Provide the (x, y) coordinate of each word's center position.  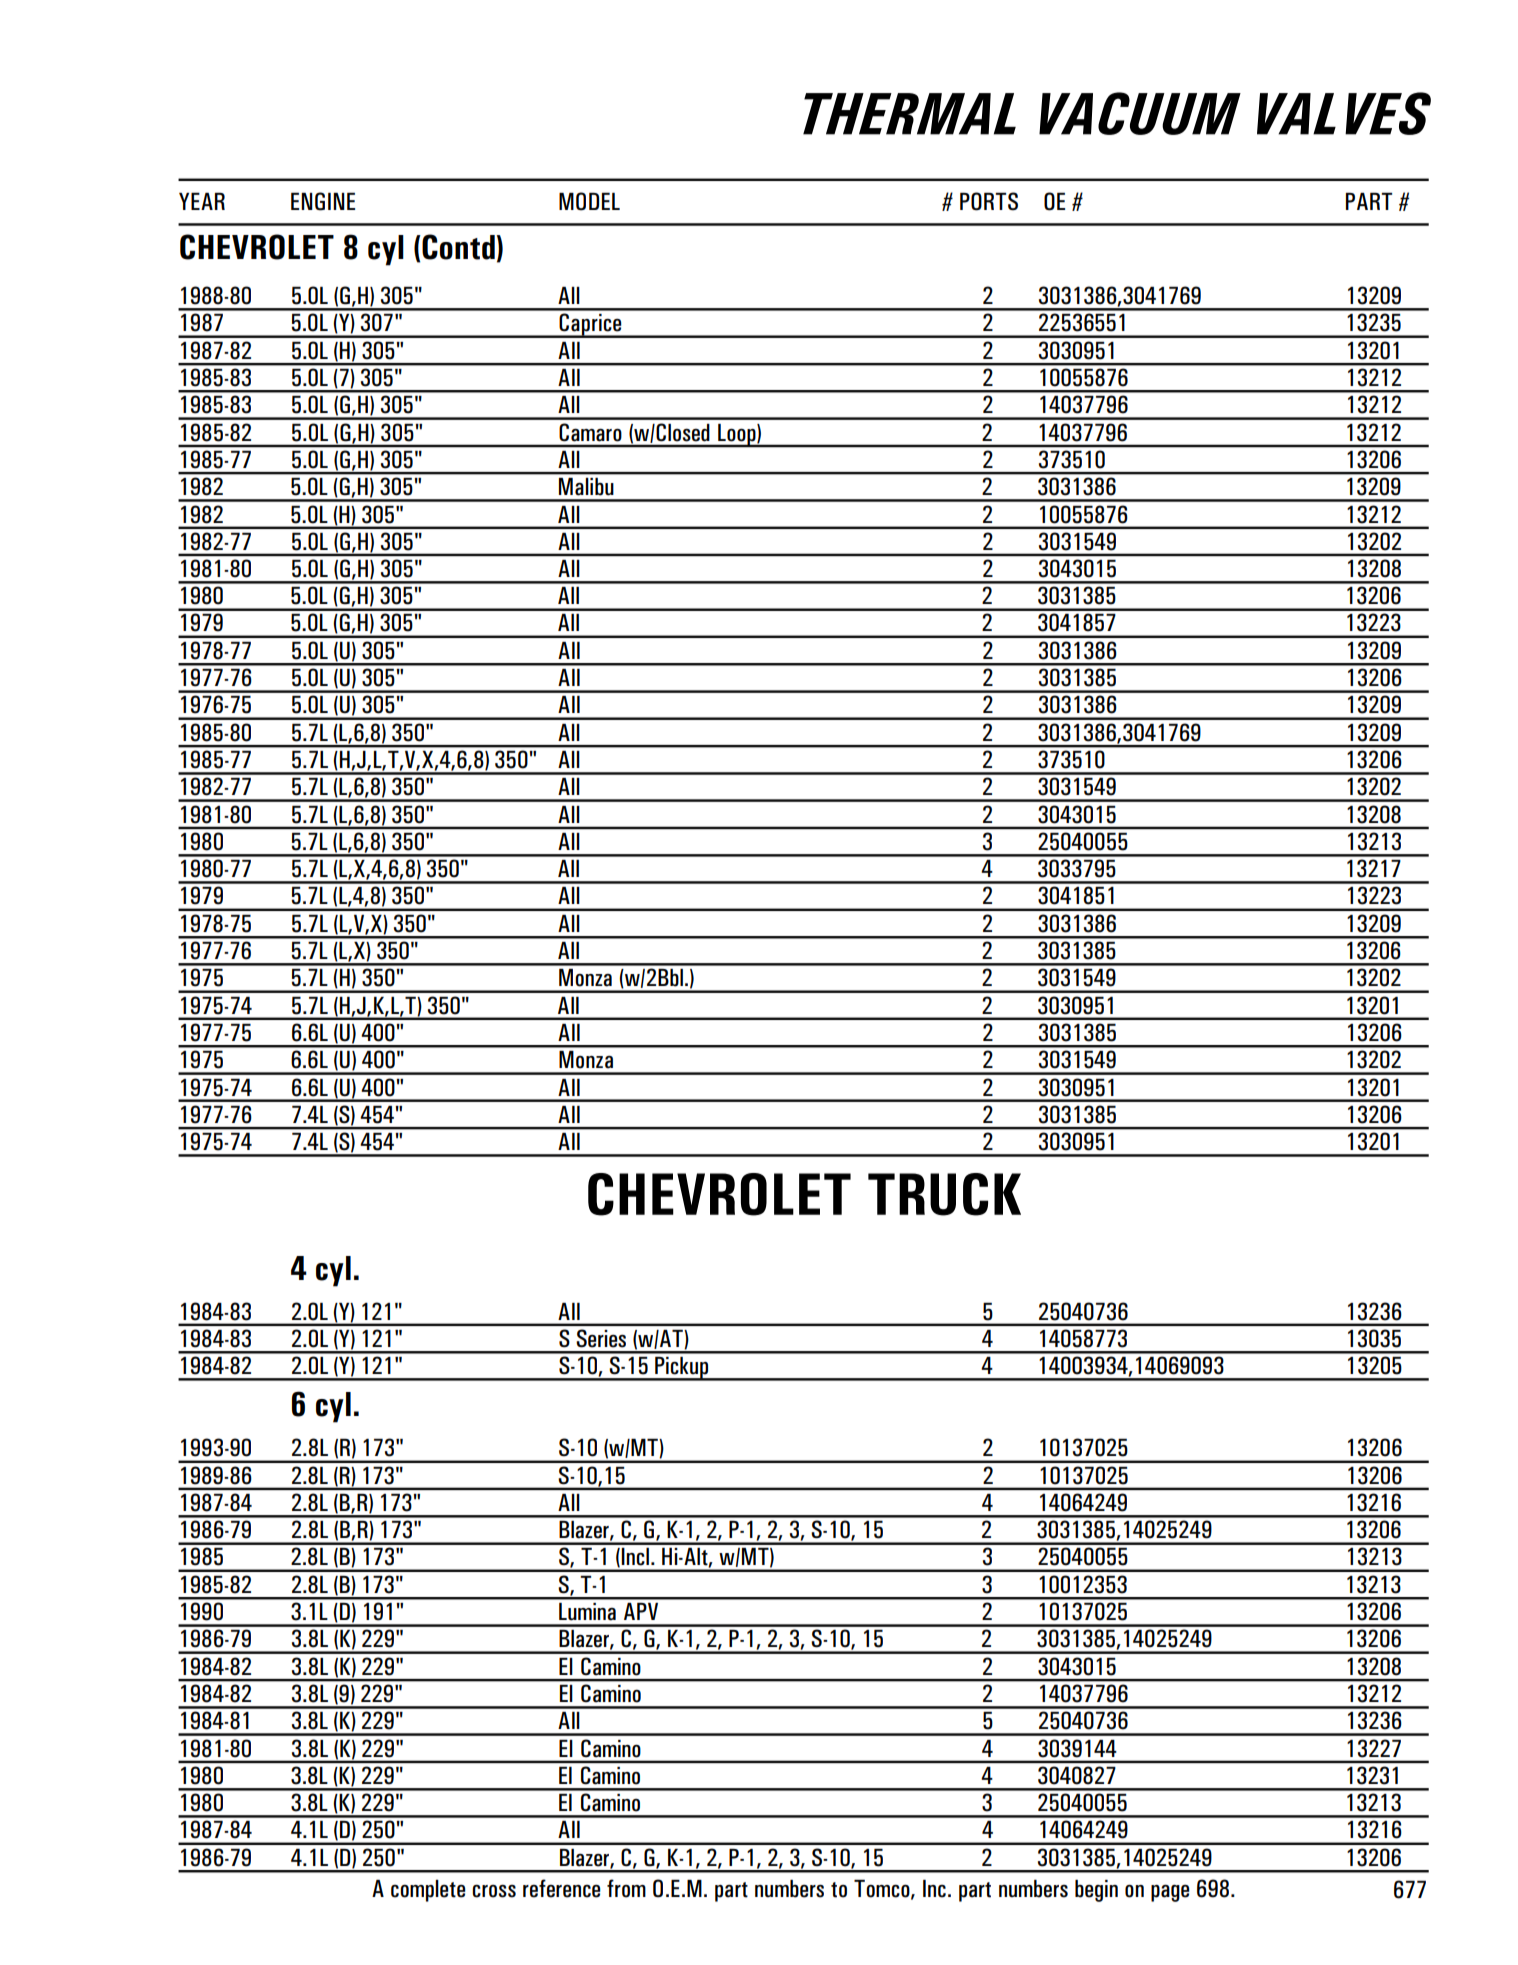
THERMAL (909, 114)
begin (1096, 1891)
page (1170, 1893)
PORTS (989, 201)
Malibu (586, 486)
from (626, 1888)
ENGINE (323, 201)
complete (428, 1891)
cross (494, 1891)
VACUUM (1140, 113)
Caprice (590, 325)
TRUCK (944, 1194)
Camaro (590, 432)
